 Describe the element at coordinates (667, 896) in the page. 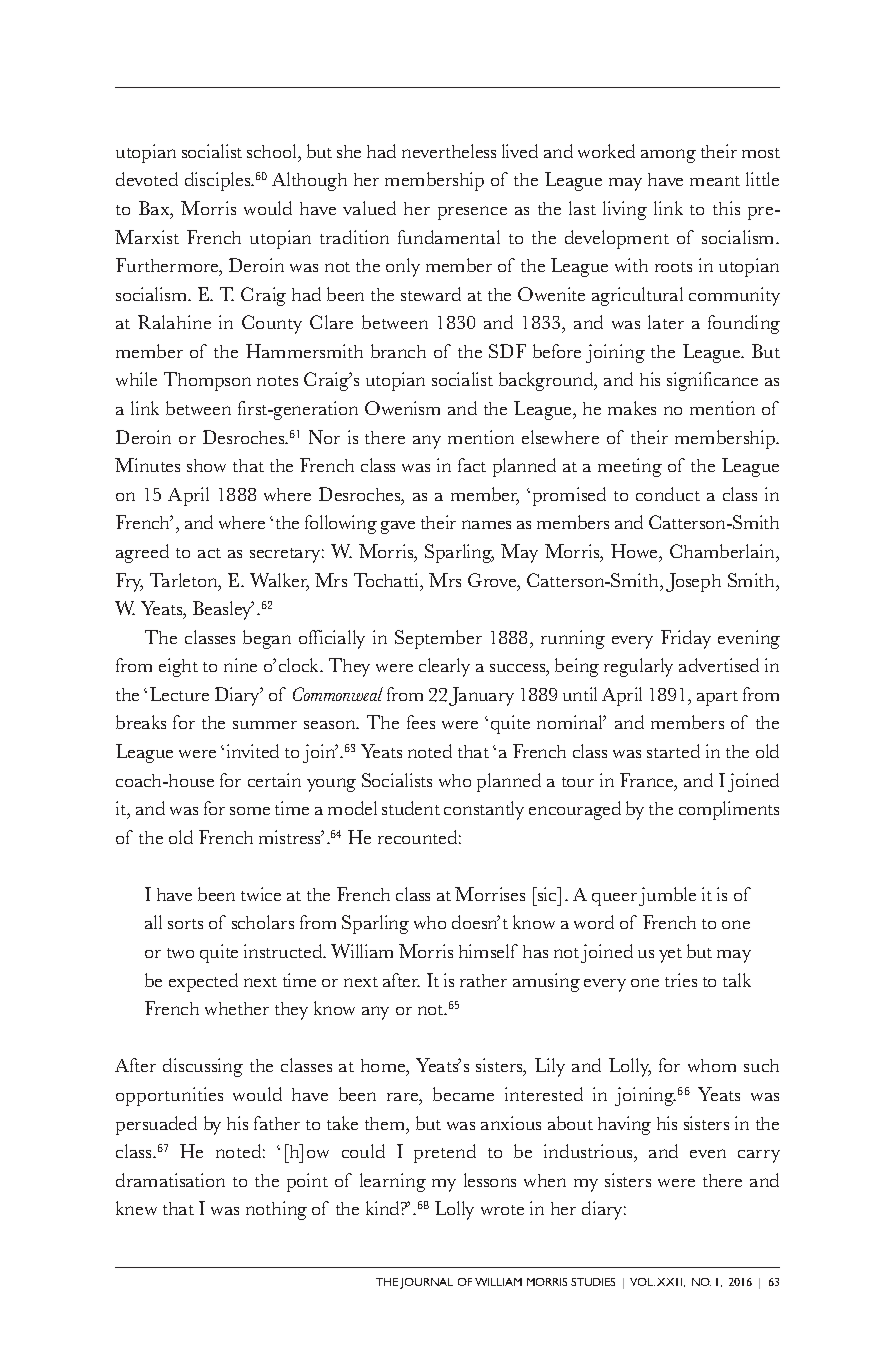

I see `jumble` at that location.
